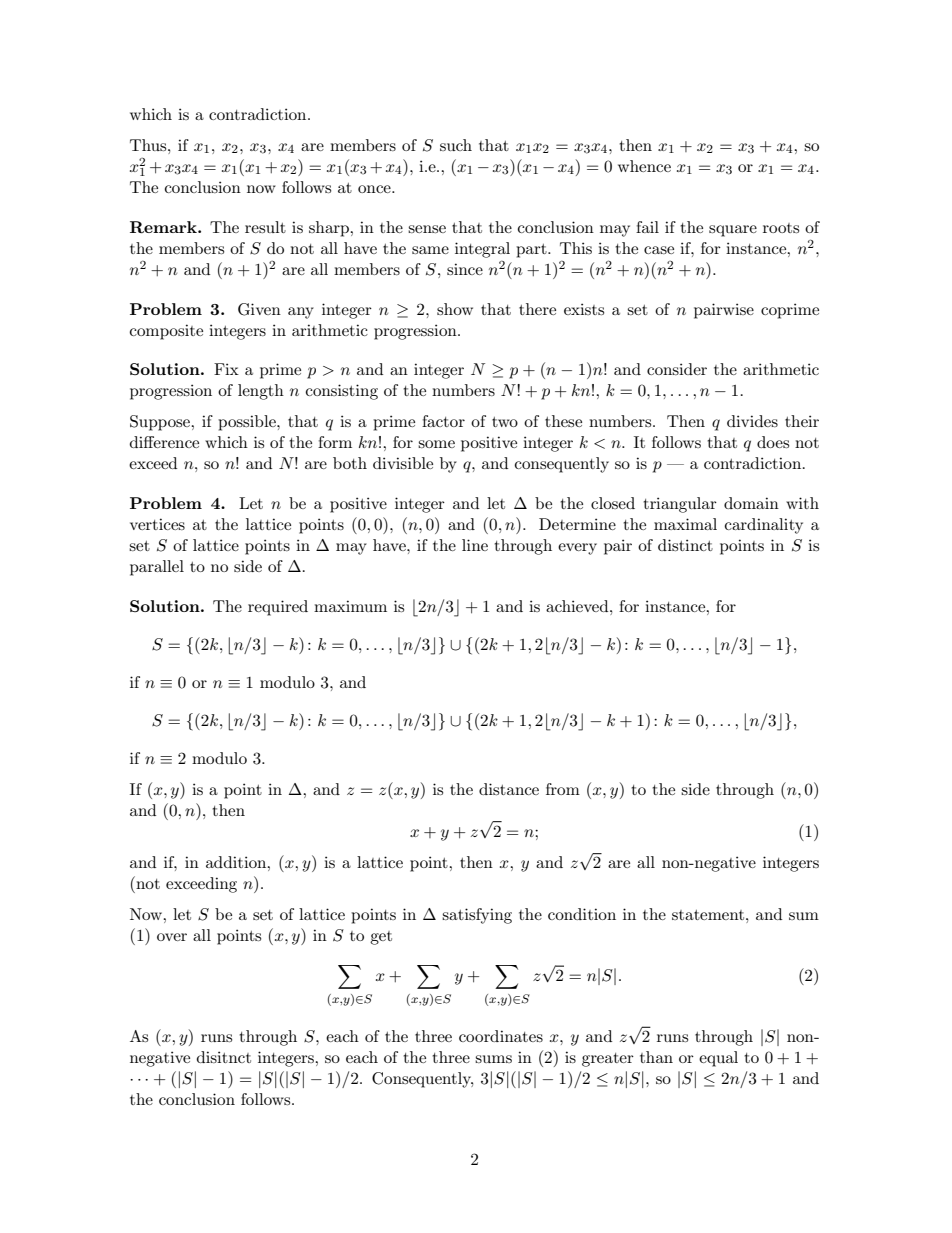 Image resolution: width=952 pixels, height=1233 pixels. Describe the element at coordinates (718, 1059) in the image. I see `equal` at that location.
